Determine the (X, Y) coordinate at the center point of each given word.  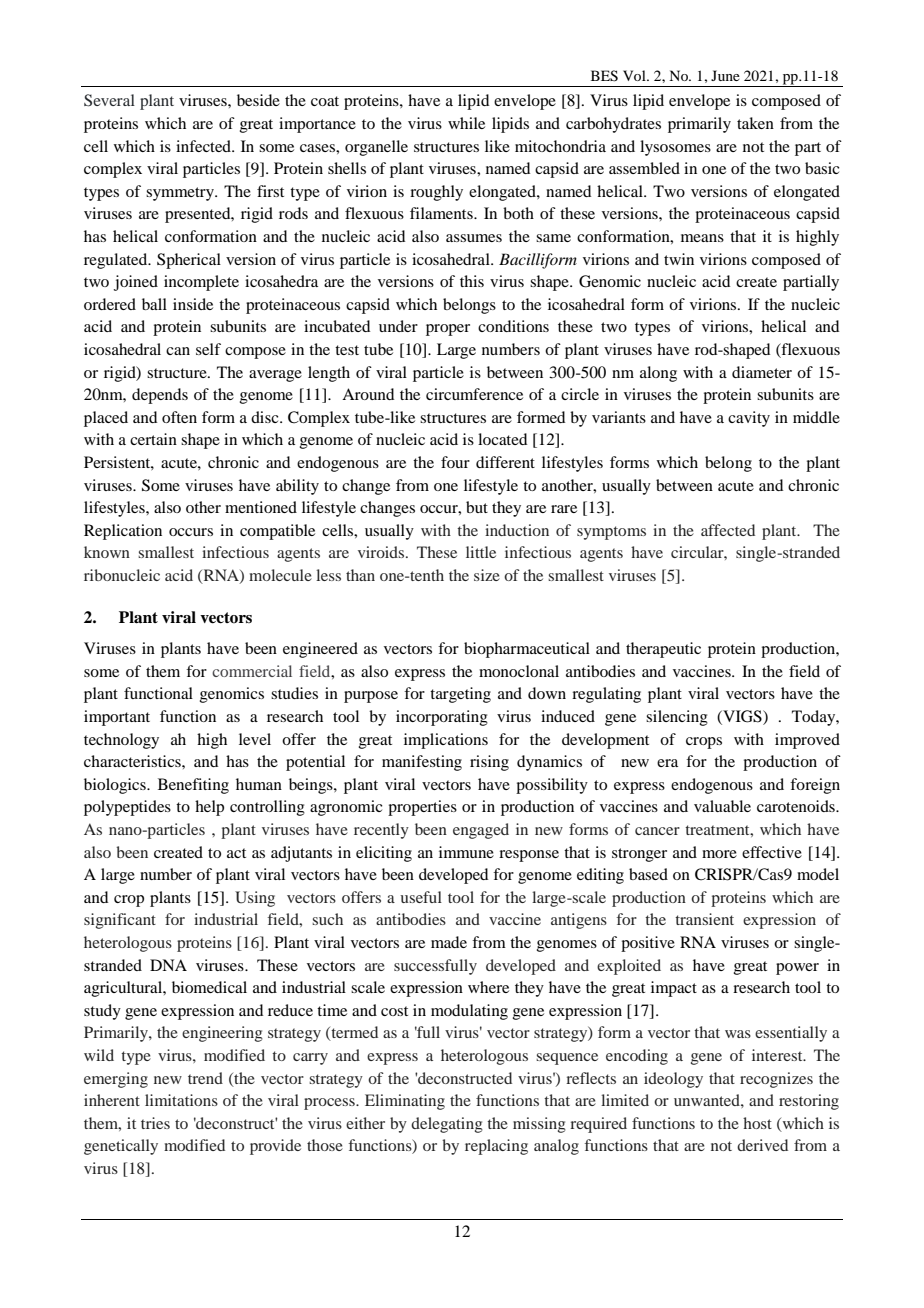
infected (205, 146)
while (466, 123)
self (208, 349)
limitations (181, 1100)
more (719, 854)
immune (466, 852)
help (209, 808)
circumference (474, 394)
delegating (447, 1125)
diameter (762, 372)
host (757, 1123)
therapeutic (663, 650)
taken (755, 123)
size (487, 575)
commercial (252, 671)
